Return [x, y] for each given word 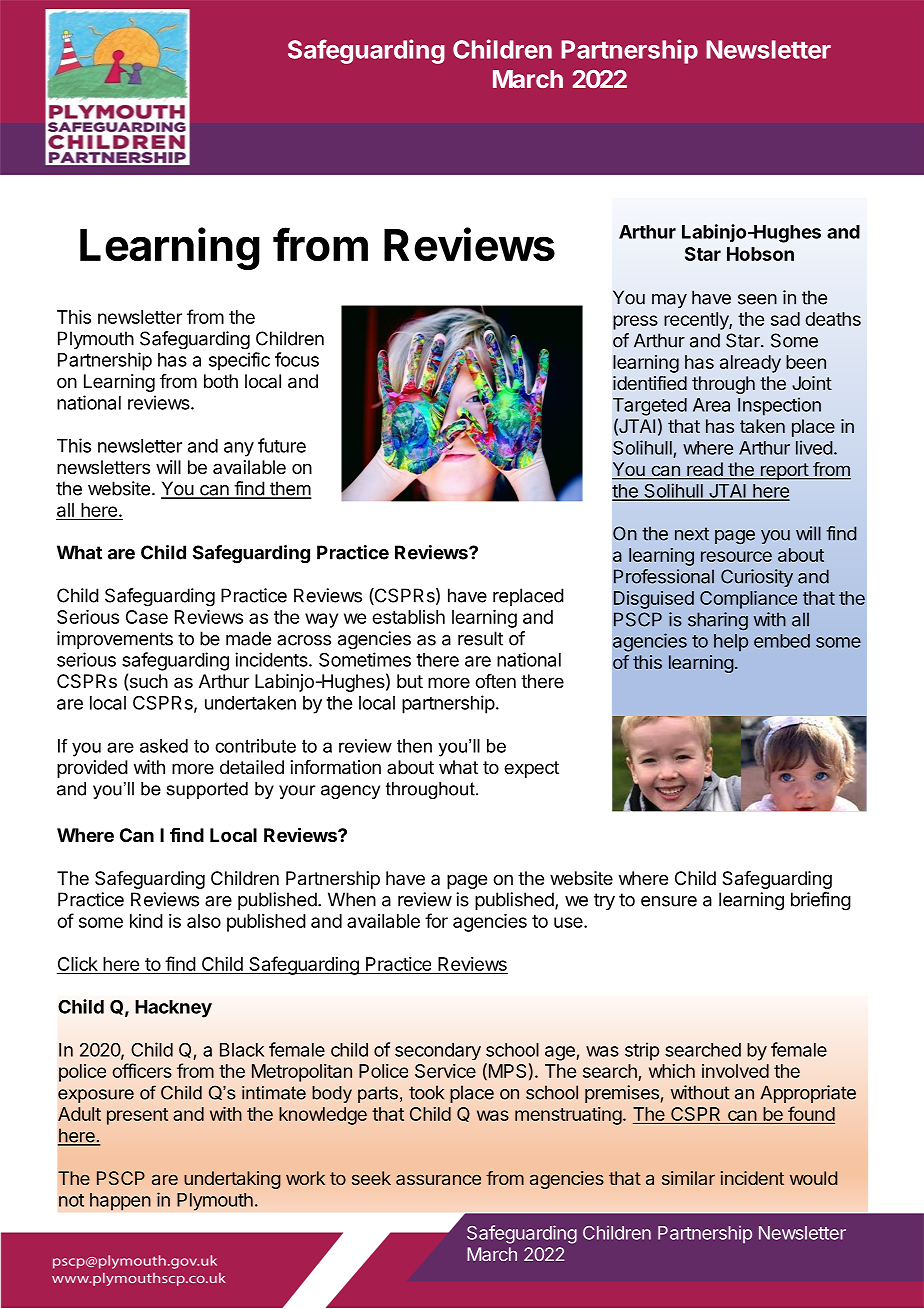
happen [120, 1202]
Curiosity [757, 578]
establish [408, 617]
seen [757, 299]
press [635, 322]
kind [146, 921]
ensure [669, 901]
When [352, 899]
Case [147, 617]
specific [239, 361]
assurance [438, 1179]
